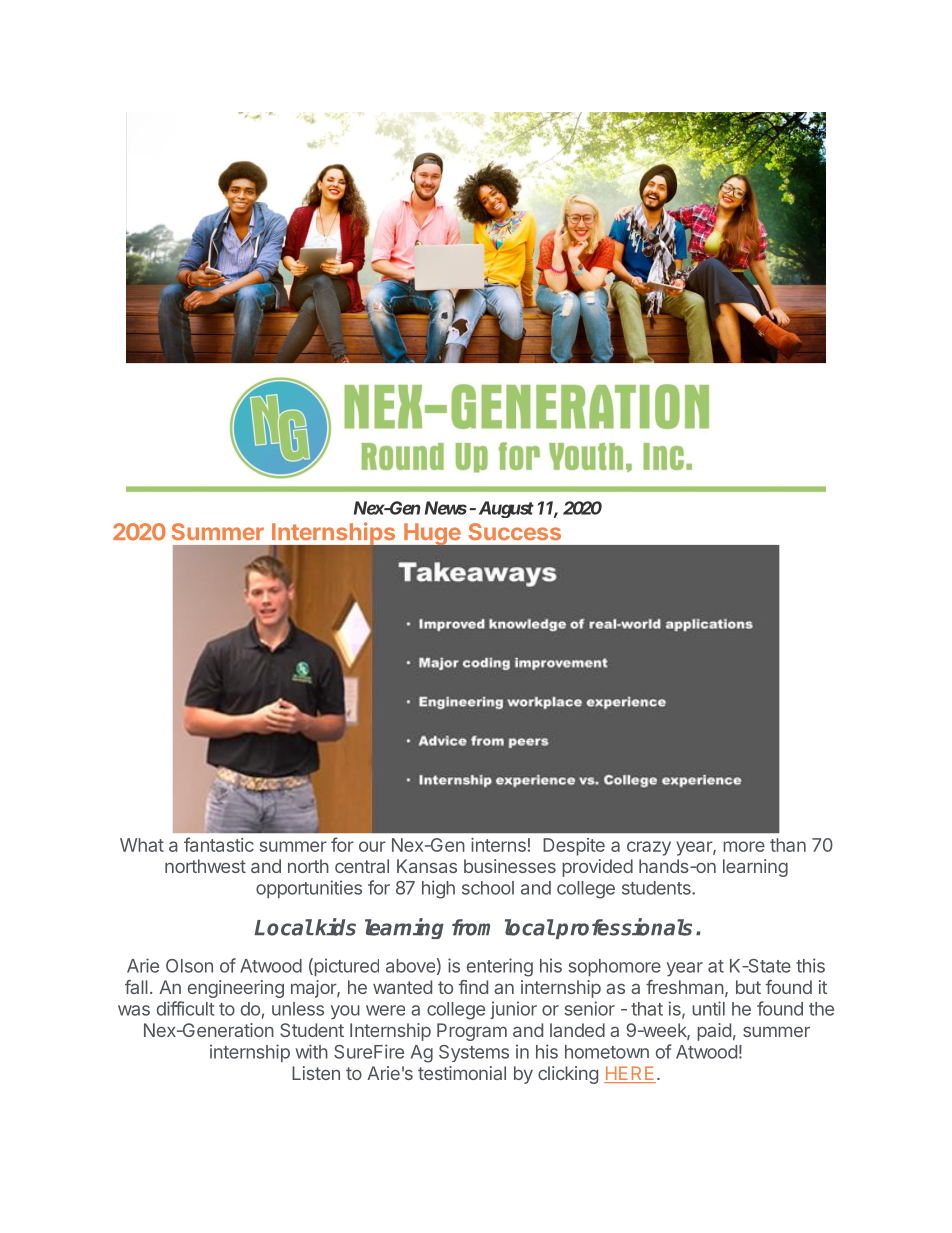  What do you see at coordinates (474, 1053) in the screenshot?
I see `Systems` at bounding box center [474, 1053].
